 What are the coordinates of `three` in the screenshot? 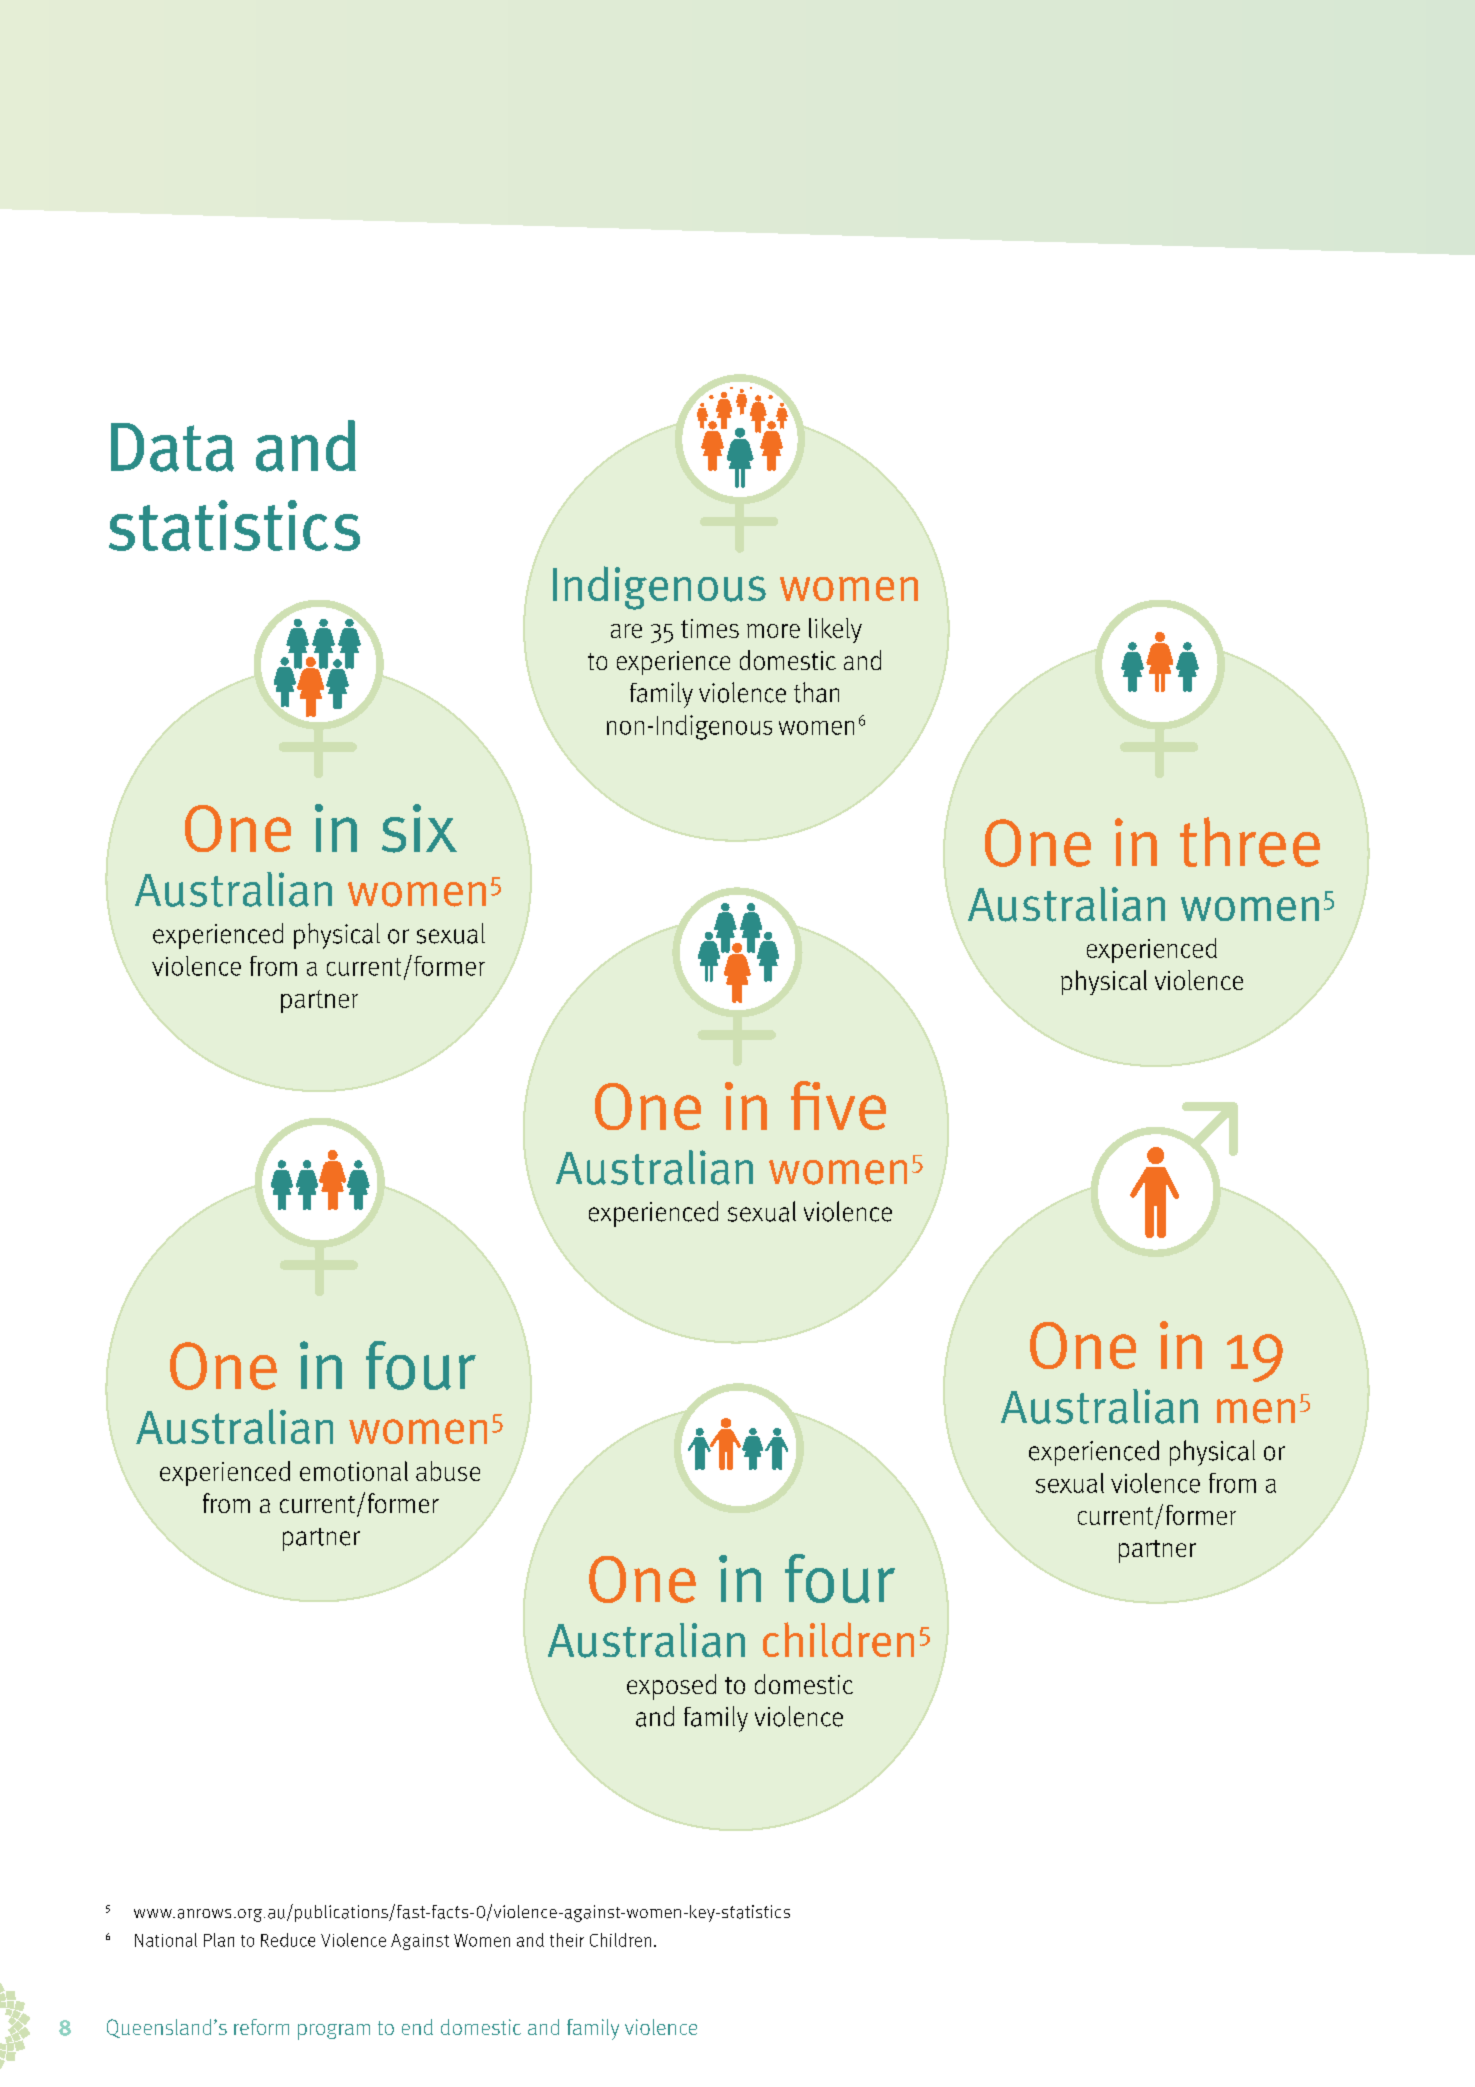 It's located at (1250, 842).
